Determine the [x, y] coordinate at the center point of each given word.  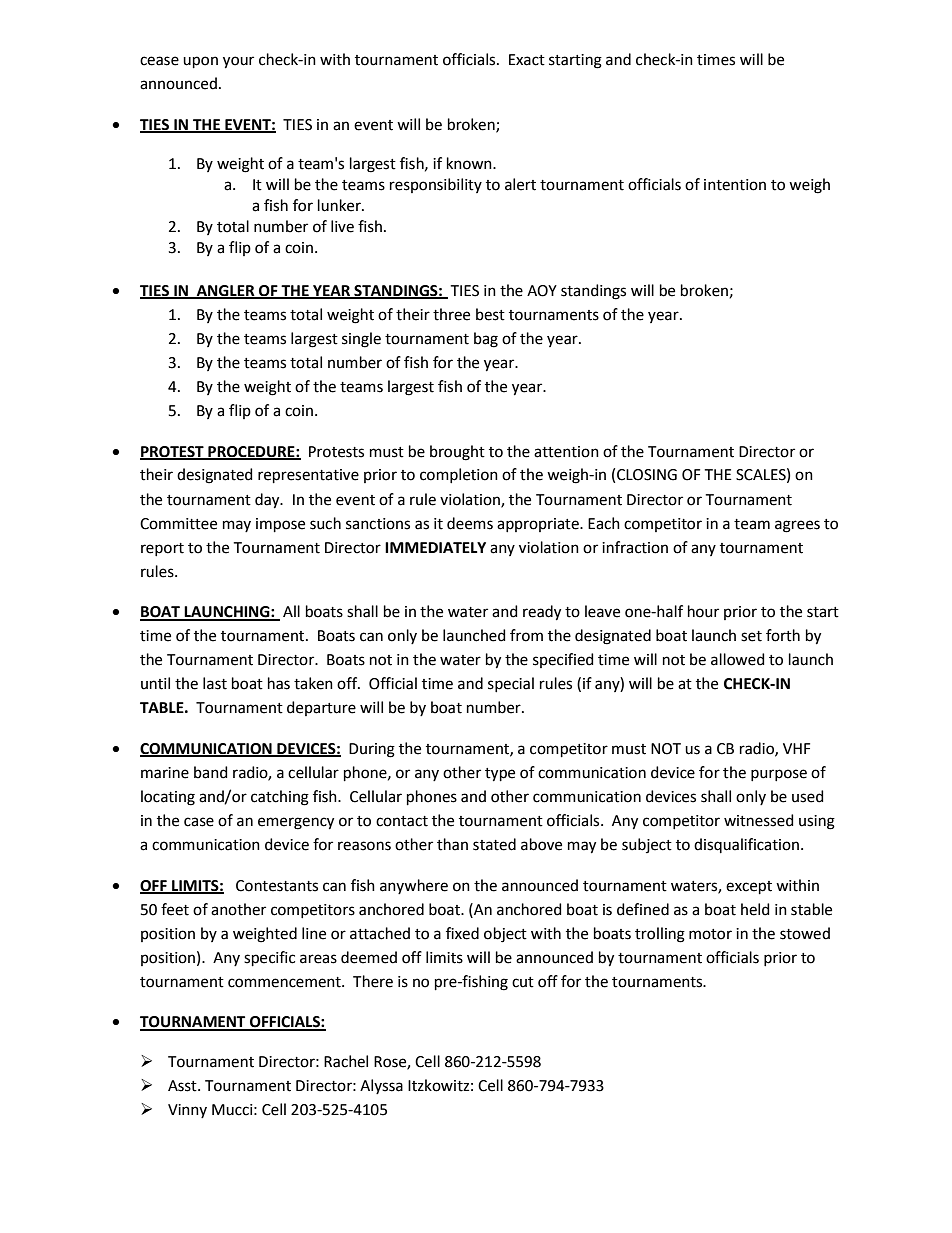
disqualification [746, 845]
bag [486, 340]
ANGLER [226, 291]
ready [542, 613]
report [162, 549]
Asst [183, 1086]
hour [703, 611]
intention [735, 185]
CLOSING [647, 475]
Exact [527, 60]
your [238, 62]
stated [494, 844]
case [199, 822]
